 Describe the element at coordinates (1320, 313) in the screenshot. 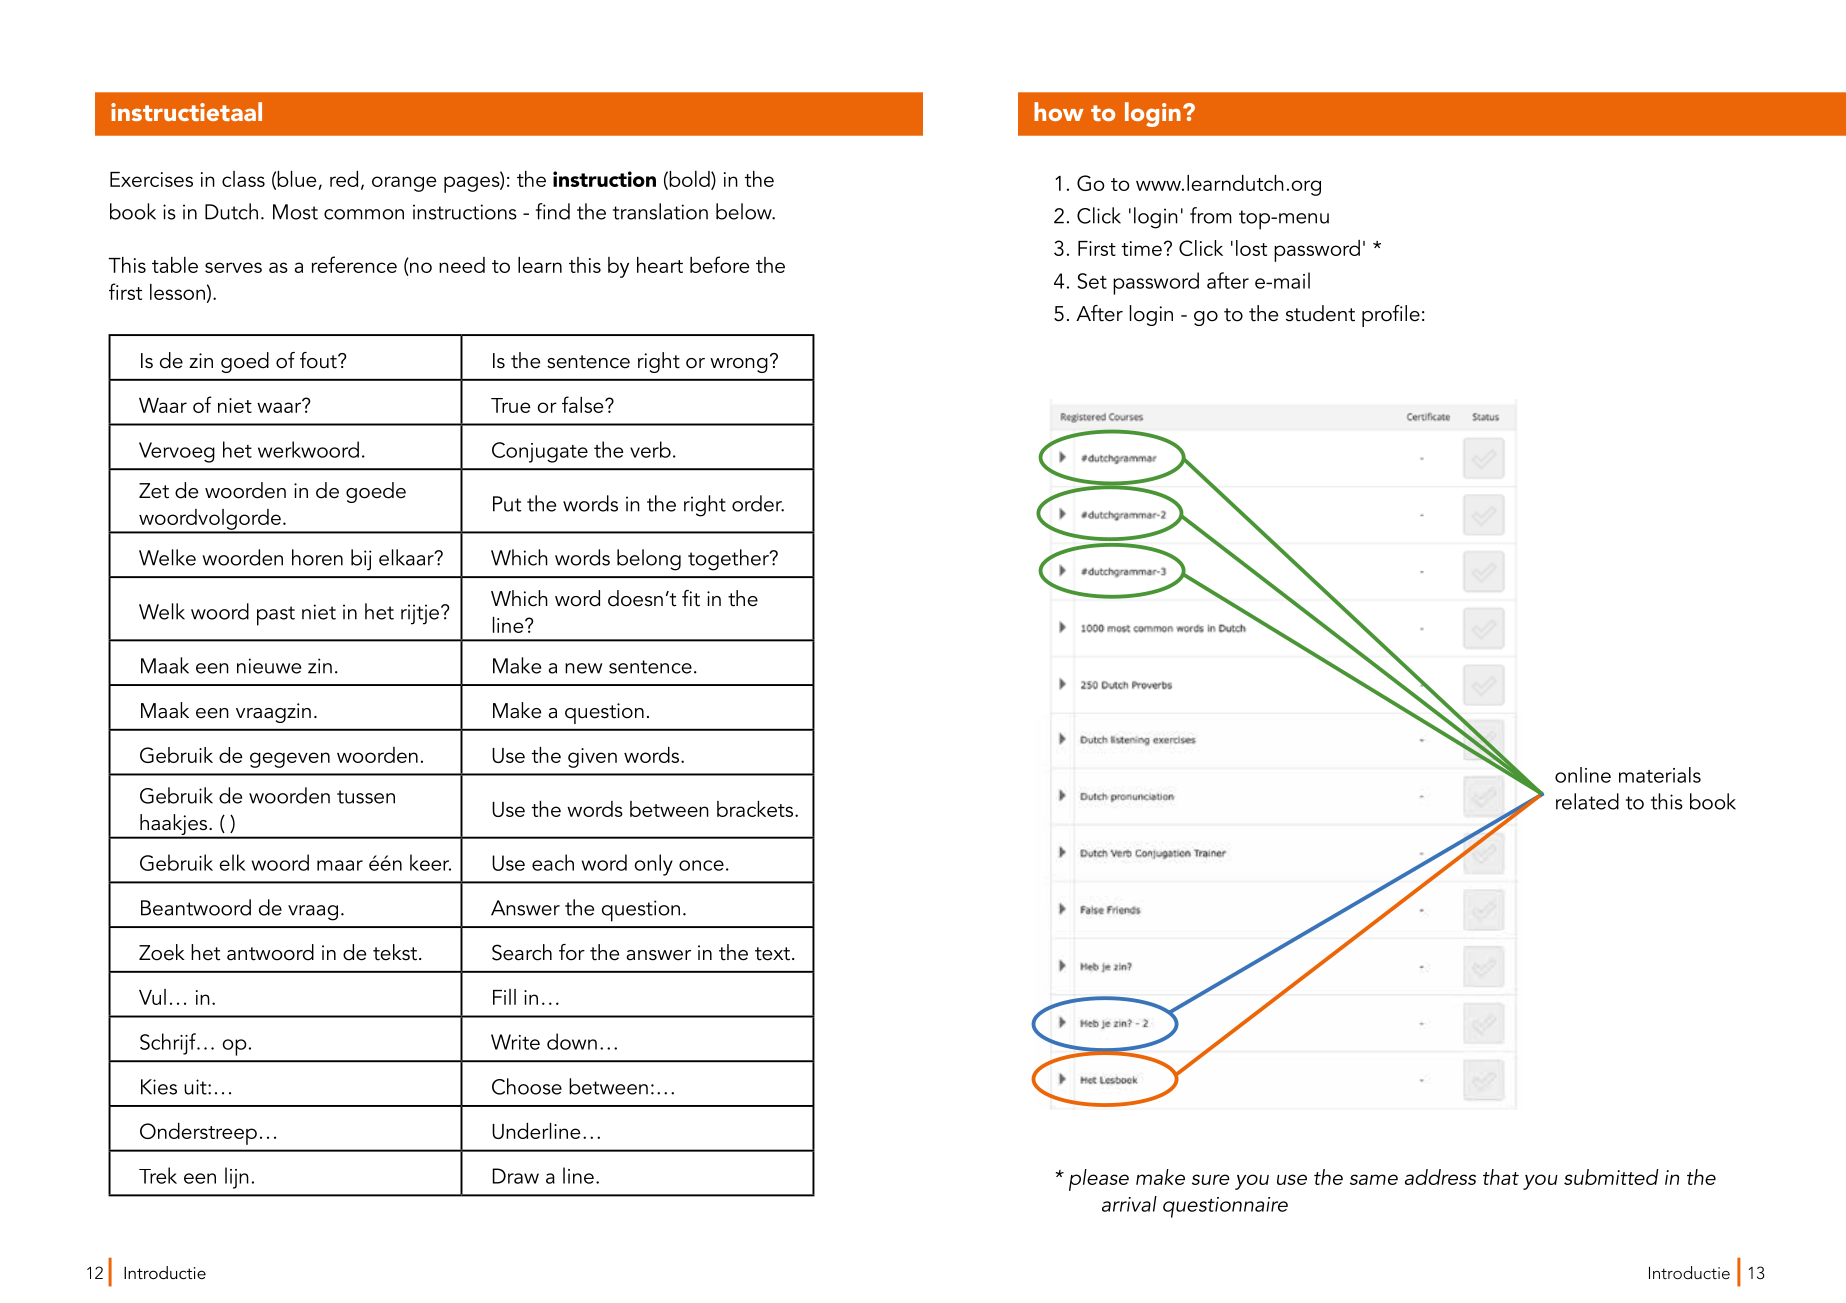

I see `student` at that location.
